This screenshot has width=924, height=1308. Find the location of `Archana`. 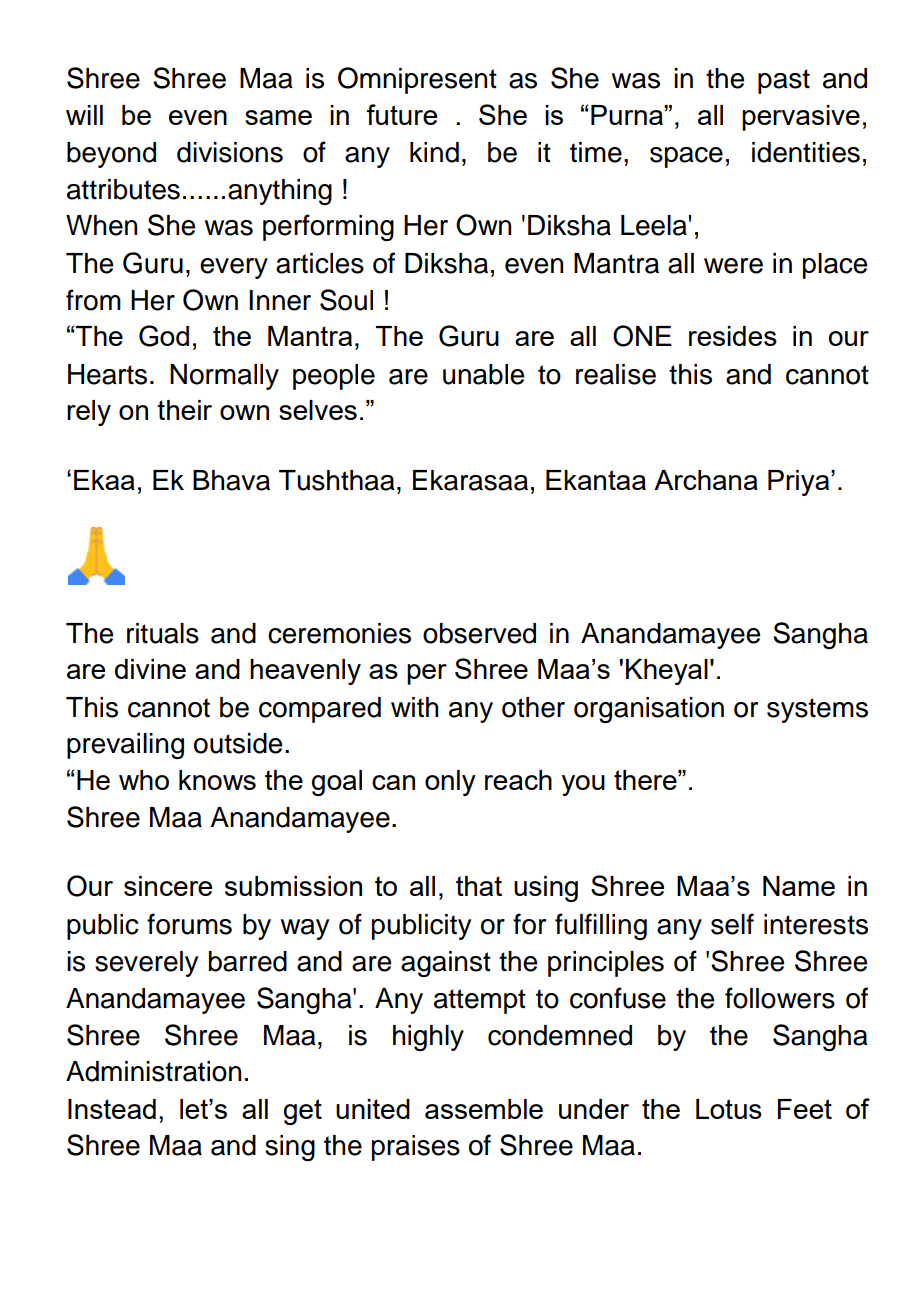

Archana is located at coordinates (706, 480).
